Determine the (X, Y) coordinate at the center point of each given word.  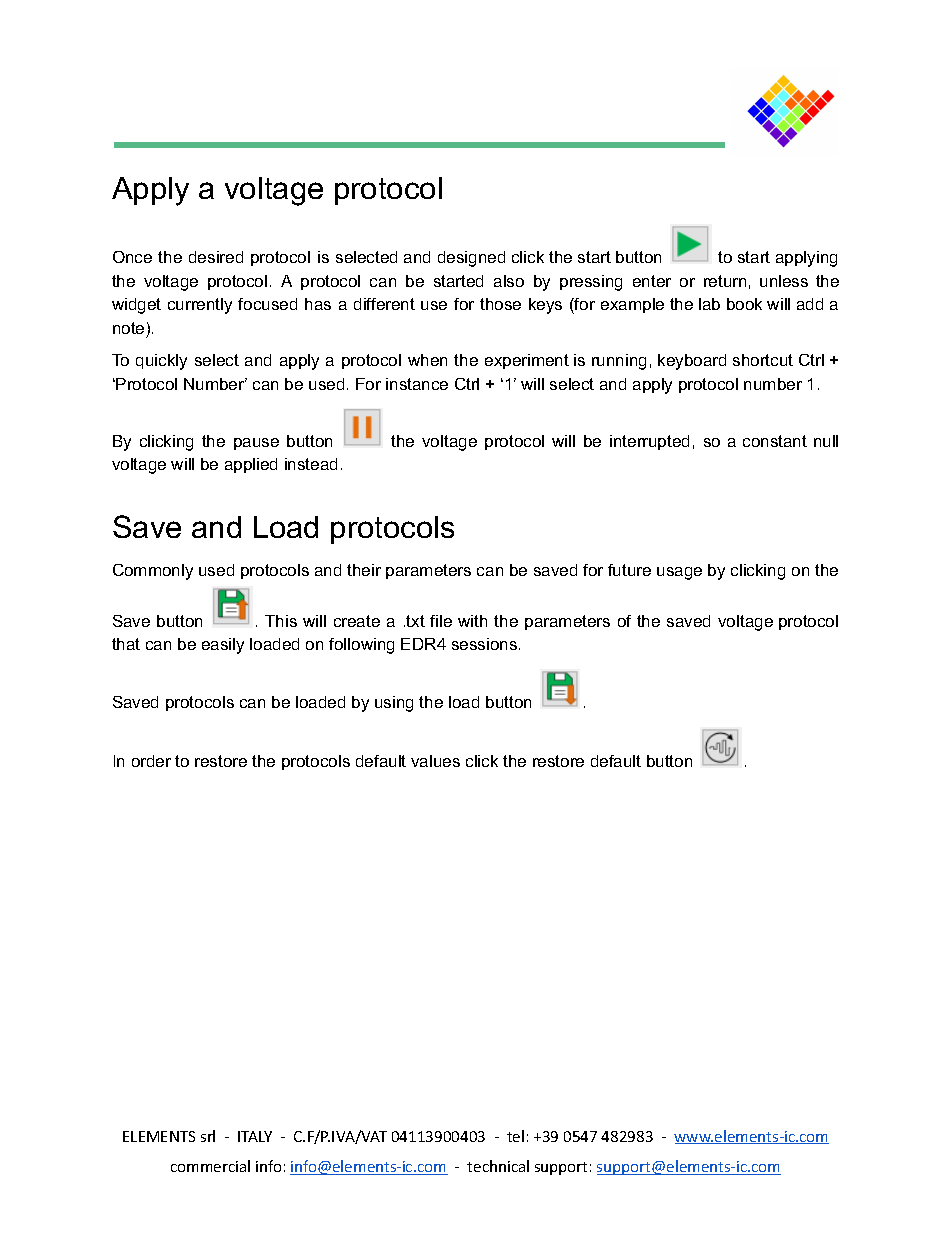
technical (498, 1166)
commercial (210, 1166)
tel (515, 1136)
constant (775, 441)
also (509, 281)
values (435, 761)
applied (251, 465)
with (472, 621)
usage (679, 573)
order (151, 761)
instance (417, 384)
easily (223, 646)
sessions (486, 644)
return (725, 281)
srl (208, 1136)
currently (200, 306)
